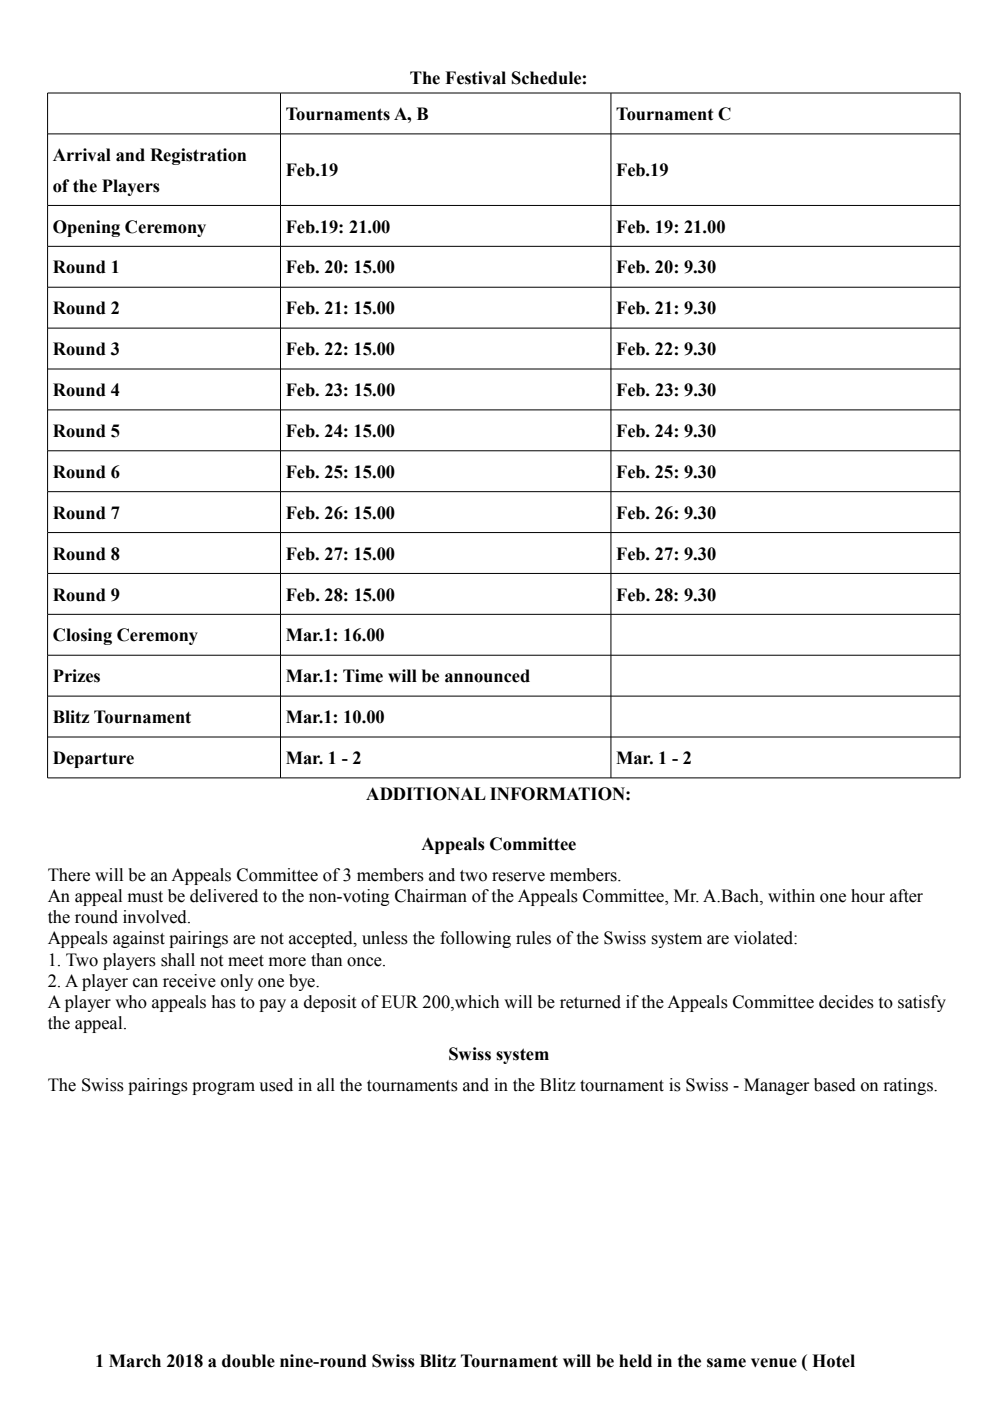 This document has height=1411, width=997. I want to click on announced, so click(487, 676).
